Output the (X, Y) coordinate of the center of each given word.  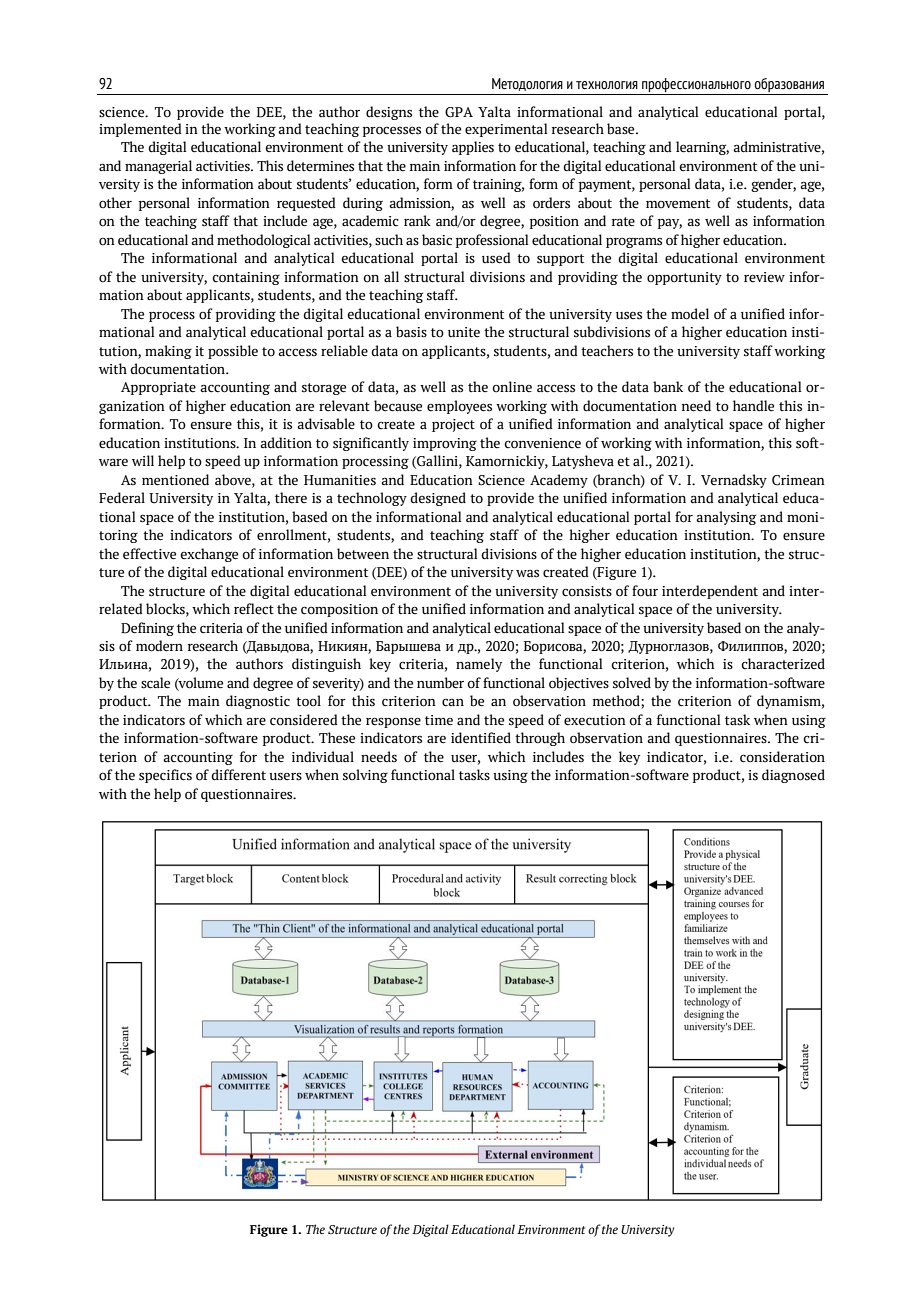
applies (473, 148)
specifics (165, 776)
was (527, 574)
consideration (782, 757)
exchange (209, 555)
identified (481, 738)
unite (464, 332)
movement (678, 204)
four (645, 591)
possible (233, 352)
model (690, 314)
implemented (140, 130)
